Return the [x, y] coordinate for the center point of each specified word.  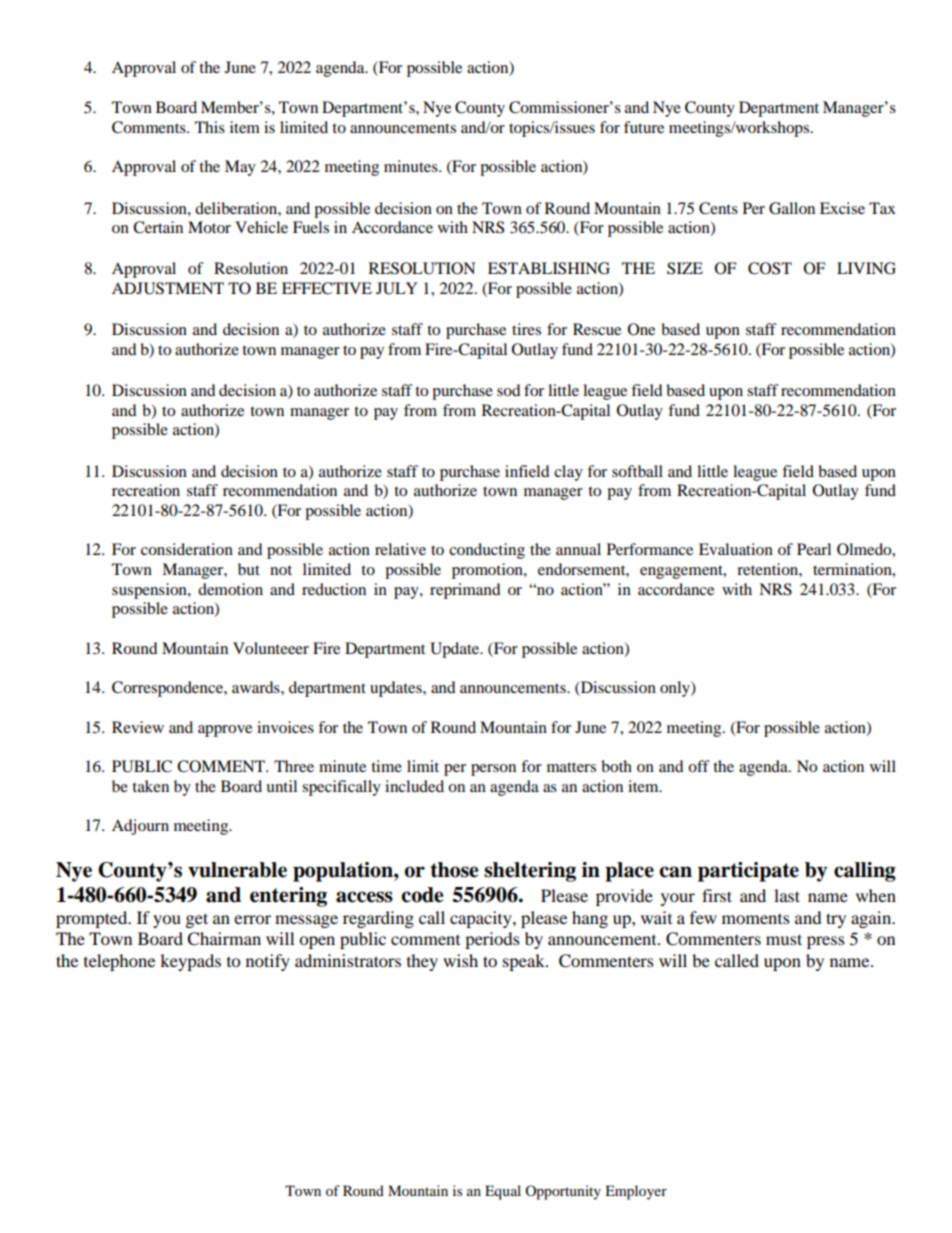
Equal [503, 1192]
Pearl [814, 549]
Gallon [792, 208]
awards [257, 687]
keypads [190, 962]
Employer [636, 1192]
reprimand [465, 591]
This [210, 127]
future [644, 127]
